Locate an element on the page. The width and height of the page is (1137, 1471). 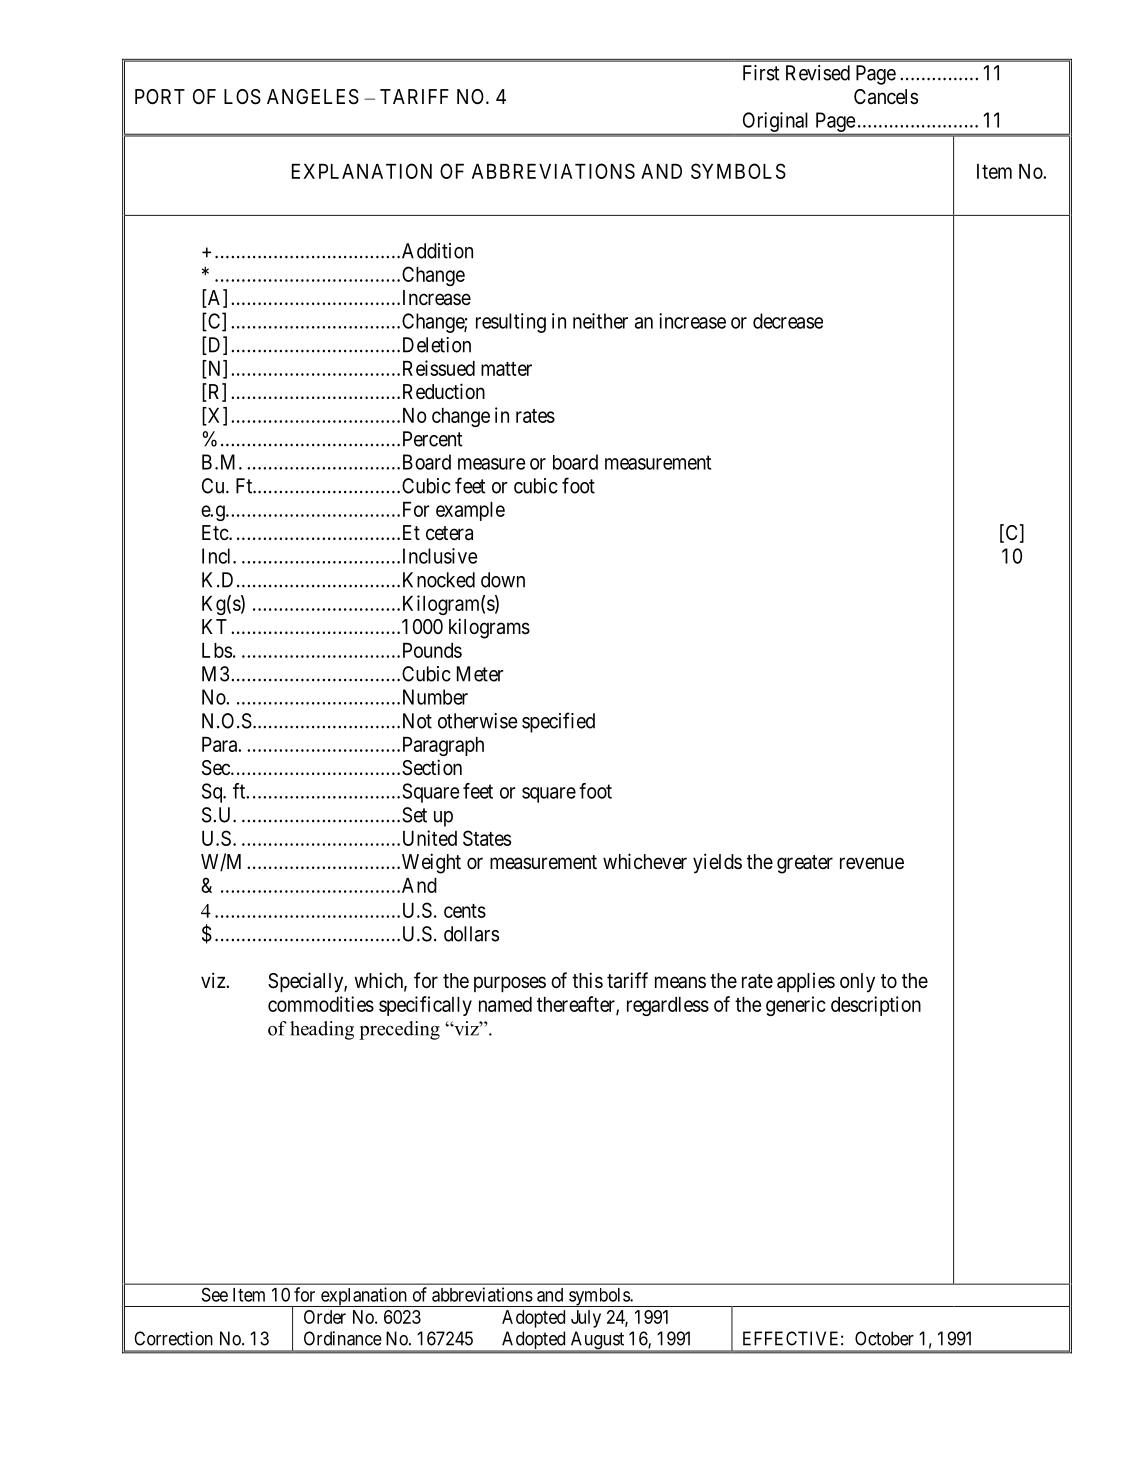
decrease is located at coordinates (788, 321).
